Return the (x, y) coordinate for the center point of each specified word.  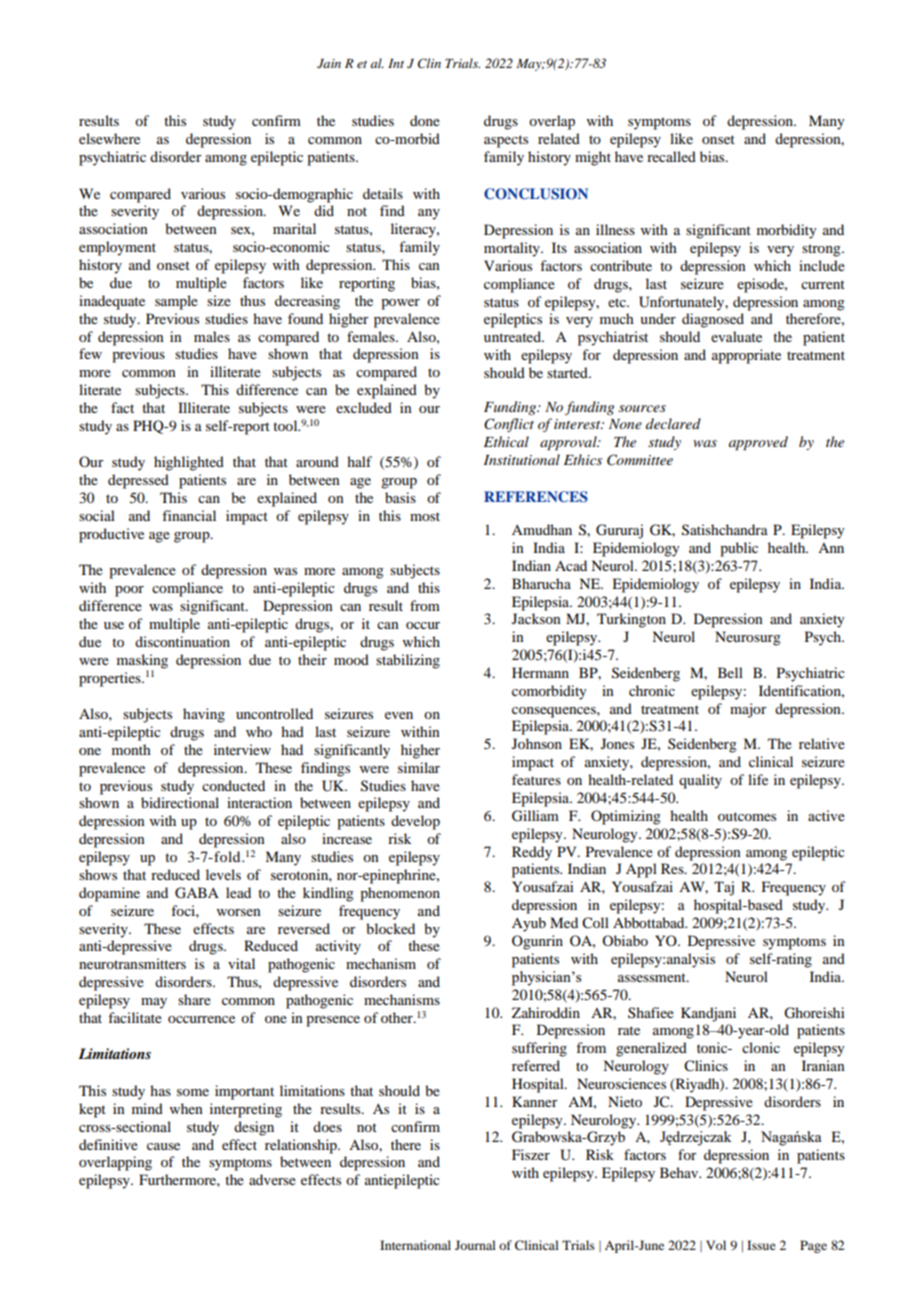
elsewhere (109, 138)
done (425, 120)
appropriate (746, 356)
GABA (197, 893)
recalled (671, 156)
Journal (475, 1245)
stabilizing (408, 661)
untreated (513, 336)
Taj (724, 888)
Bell (730, 672)
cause (163, 1146)
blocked (390, 928)
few (90, 353)
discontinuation (182, 641)
